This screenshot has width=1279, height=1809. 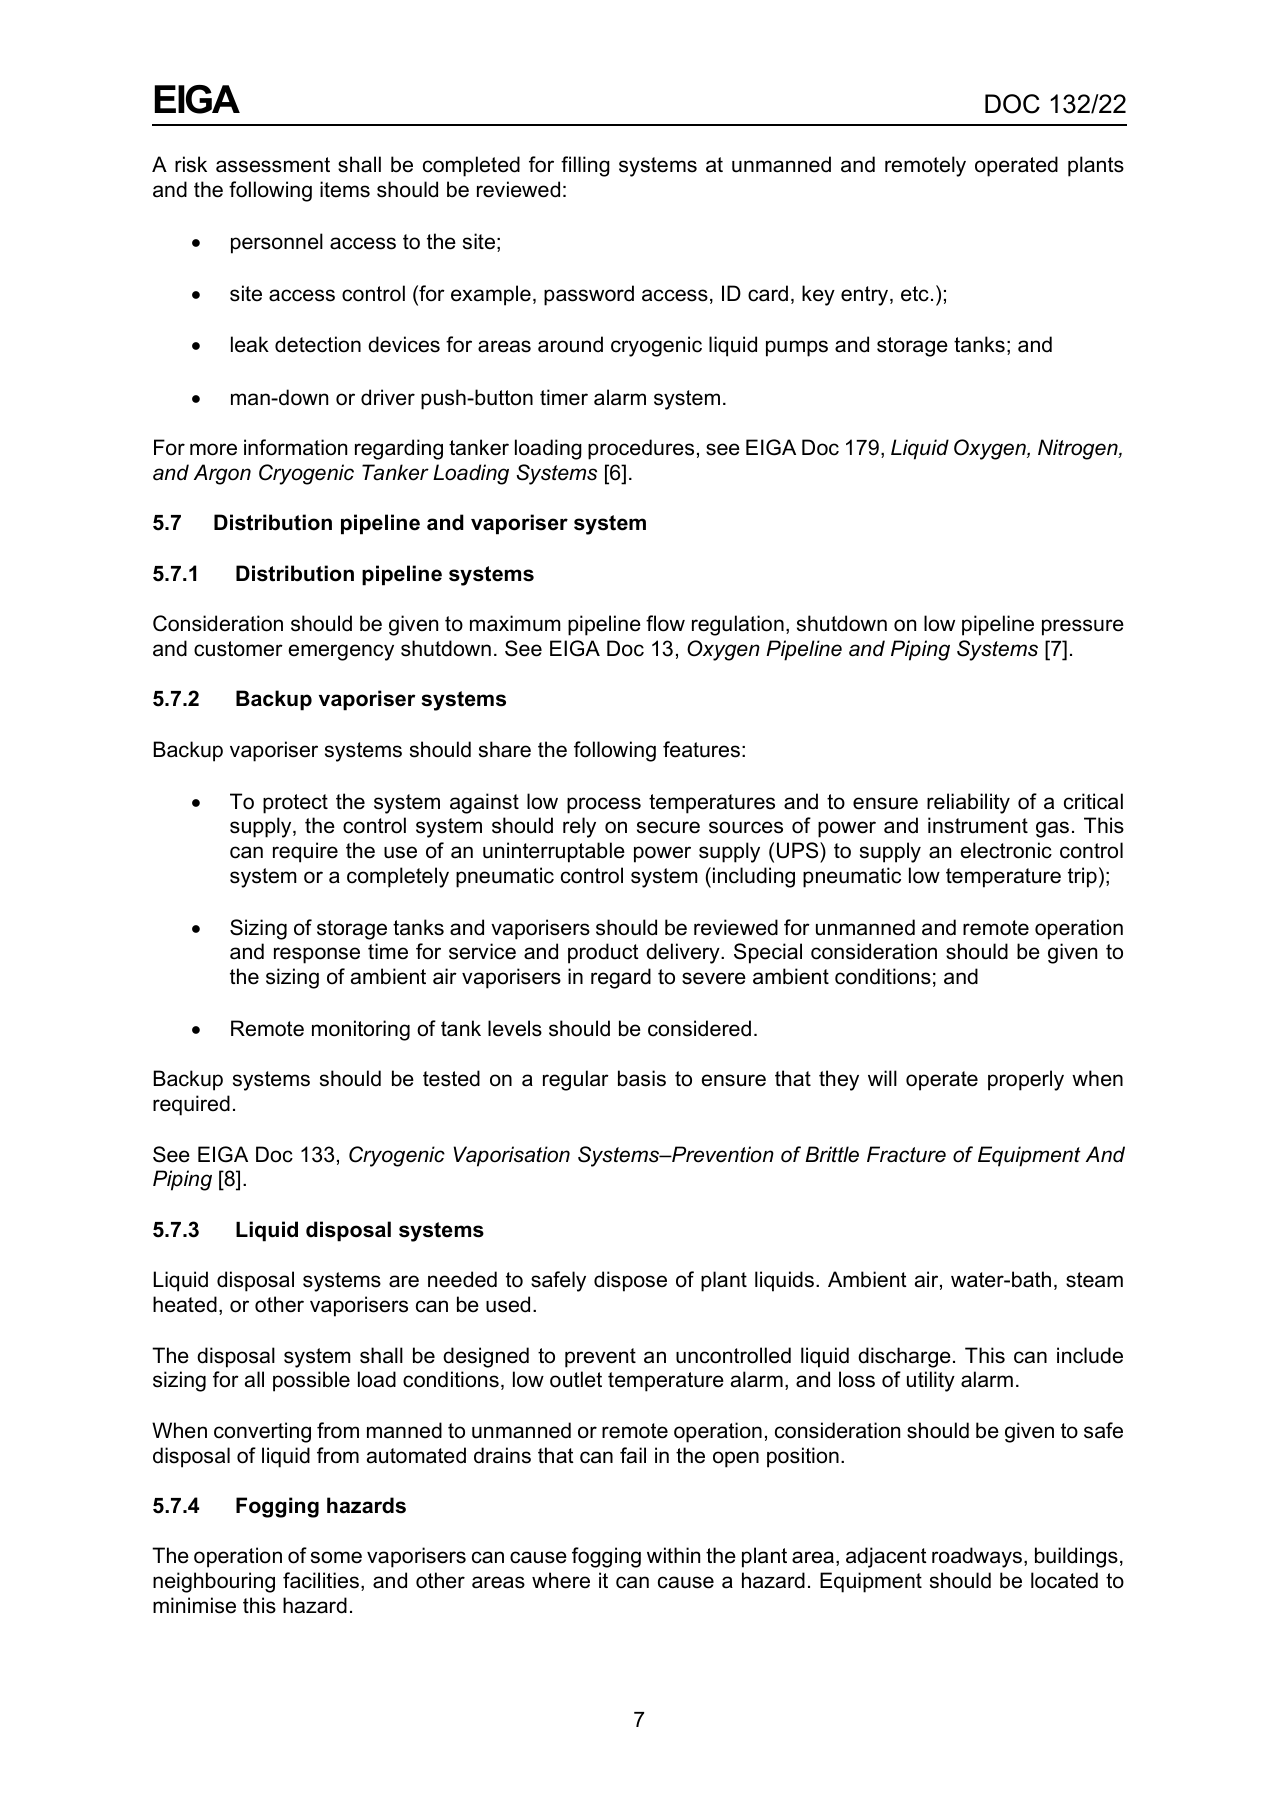 I want to click on facilities, so click(x=321, y=1580).
